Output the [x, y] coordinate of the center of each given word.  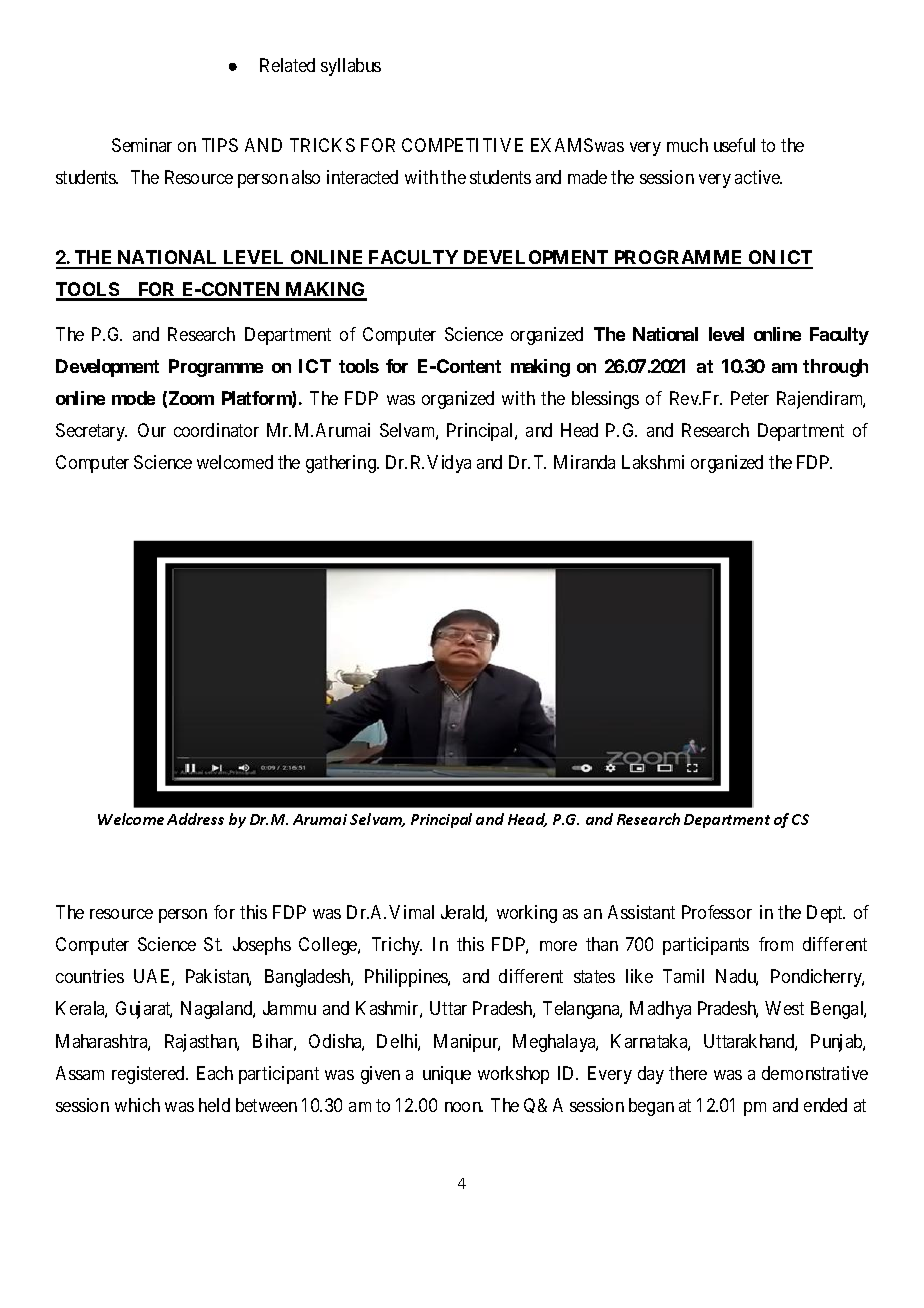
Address [195, 819]
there [688, 1073]
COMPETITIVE [462, 145]
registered [149, 1075]
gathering [342, 464]
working [527, 914]
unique [447, 1075]
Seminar [142, 145]
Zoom [191, 398]
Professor [717, 912]
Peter [750, 398]
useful [734, 145]
